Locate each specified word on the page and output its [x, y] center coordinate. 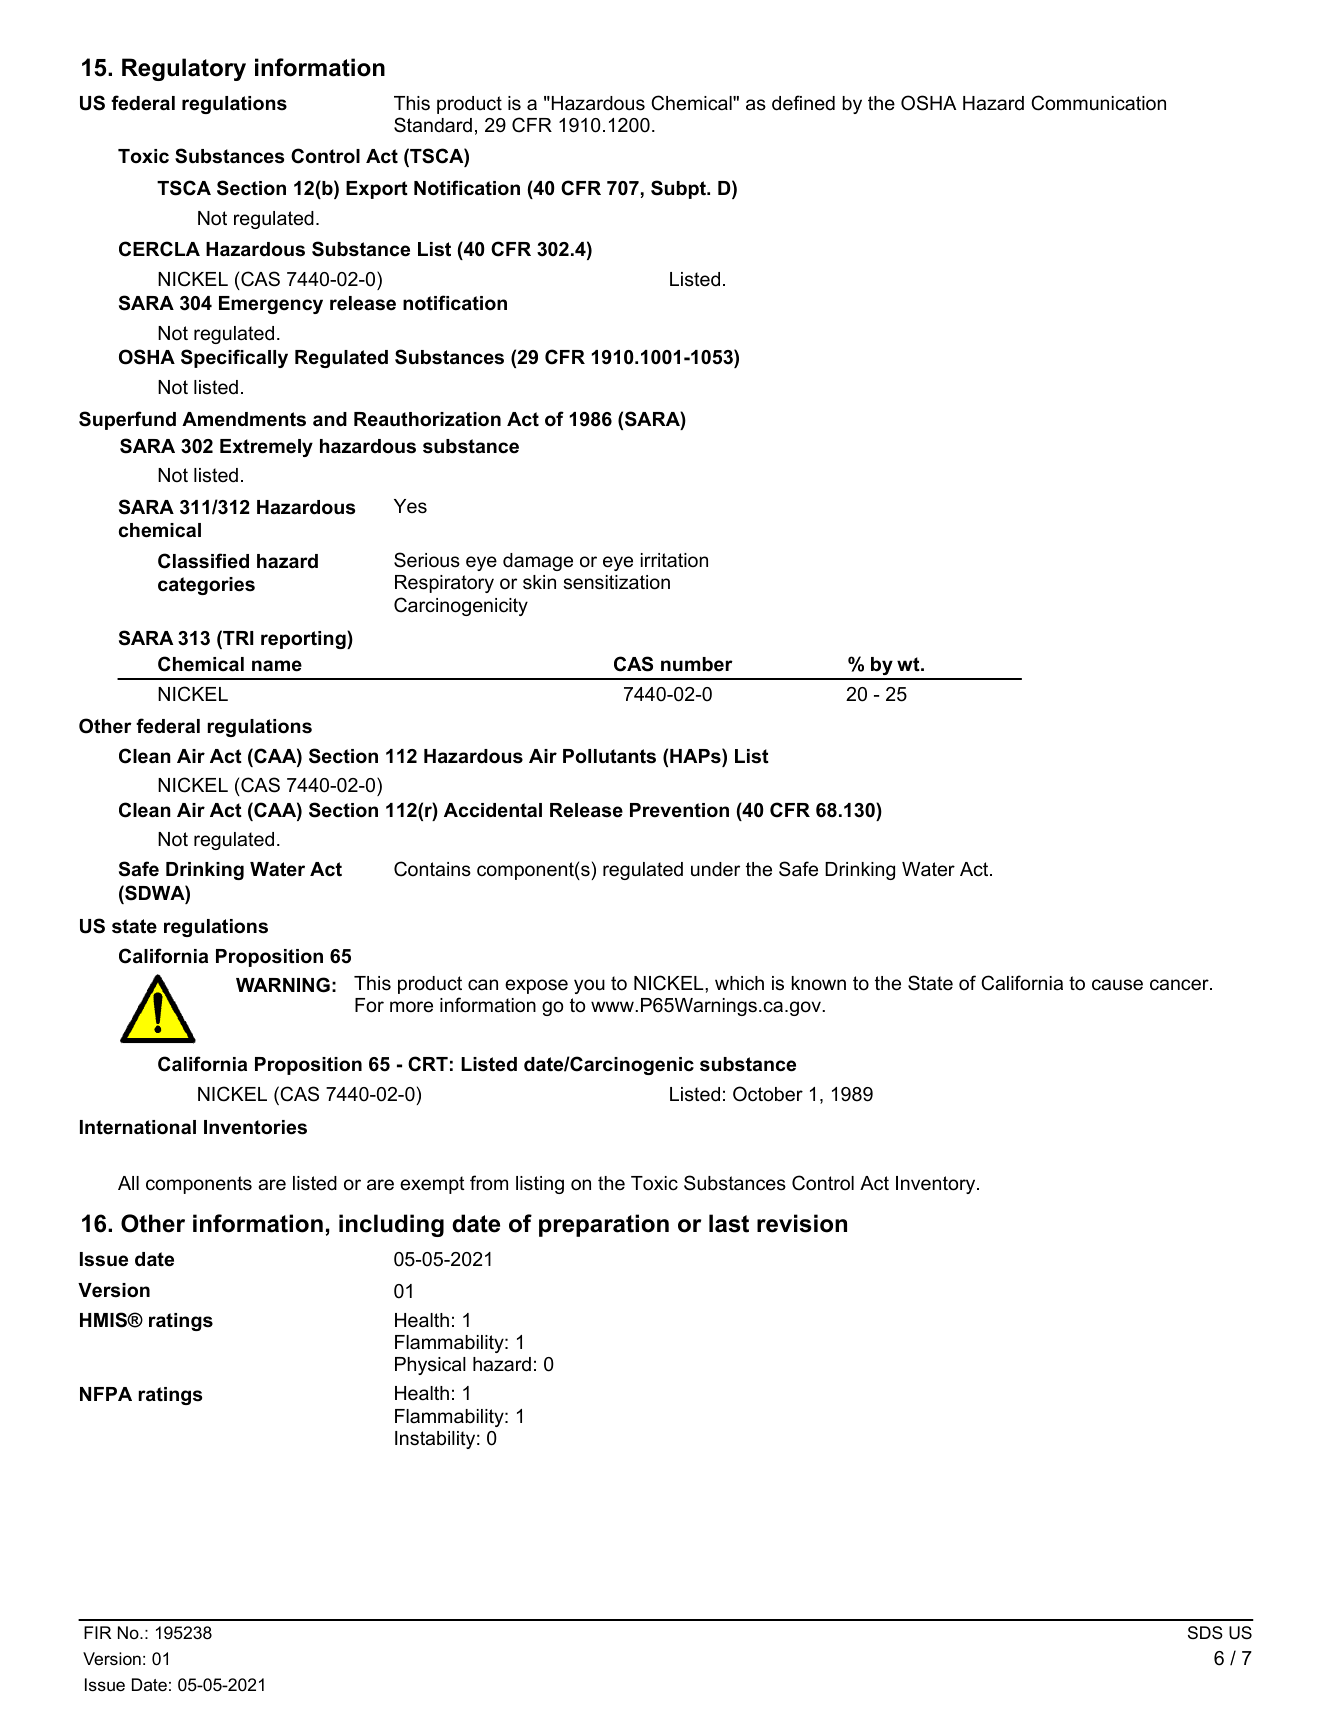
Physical [430, 1366]
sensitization [616, 582]
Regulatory [184, 69]
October [768, 1094]
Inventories [255, 1127]
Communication [1098, 103]
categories [206, 586]
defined [803, 103]
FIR [97, 1632]
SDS [1205, 1633]
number [697, 664]
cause [1117, 985]
